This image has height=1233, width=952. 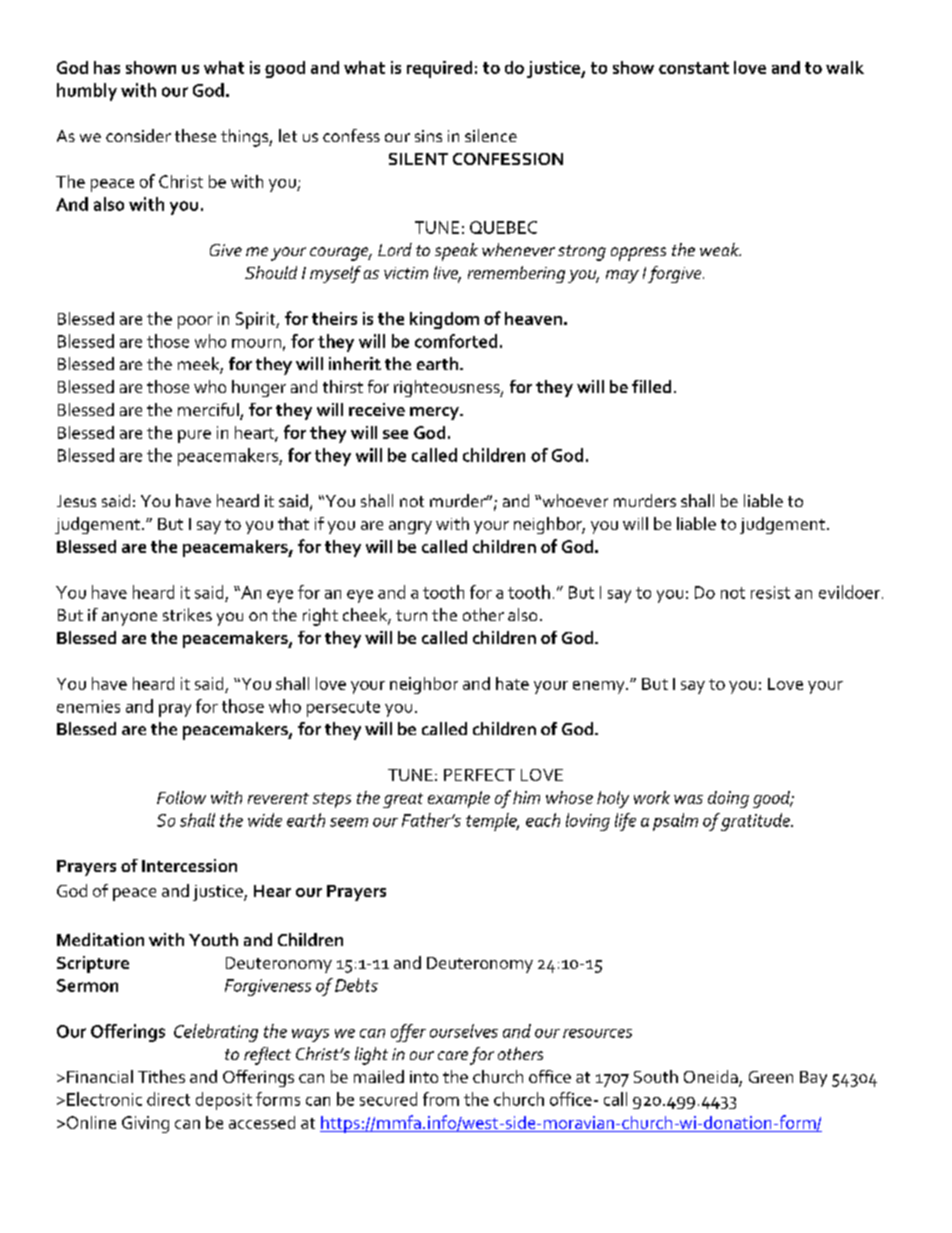 What do you see at coordinates (694, 68) in the image?
I see `constant` at bounding box center [694, 68].
